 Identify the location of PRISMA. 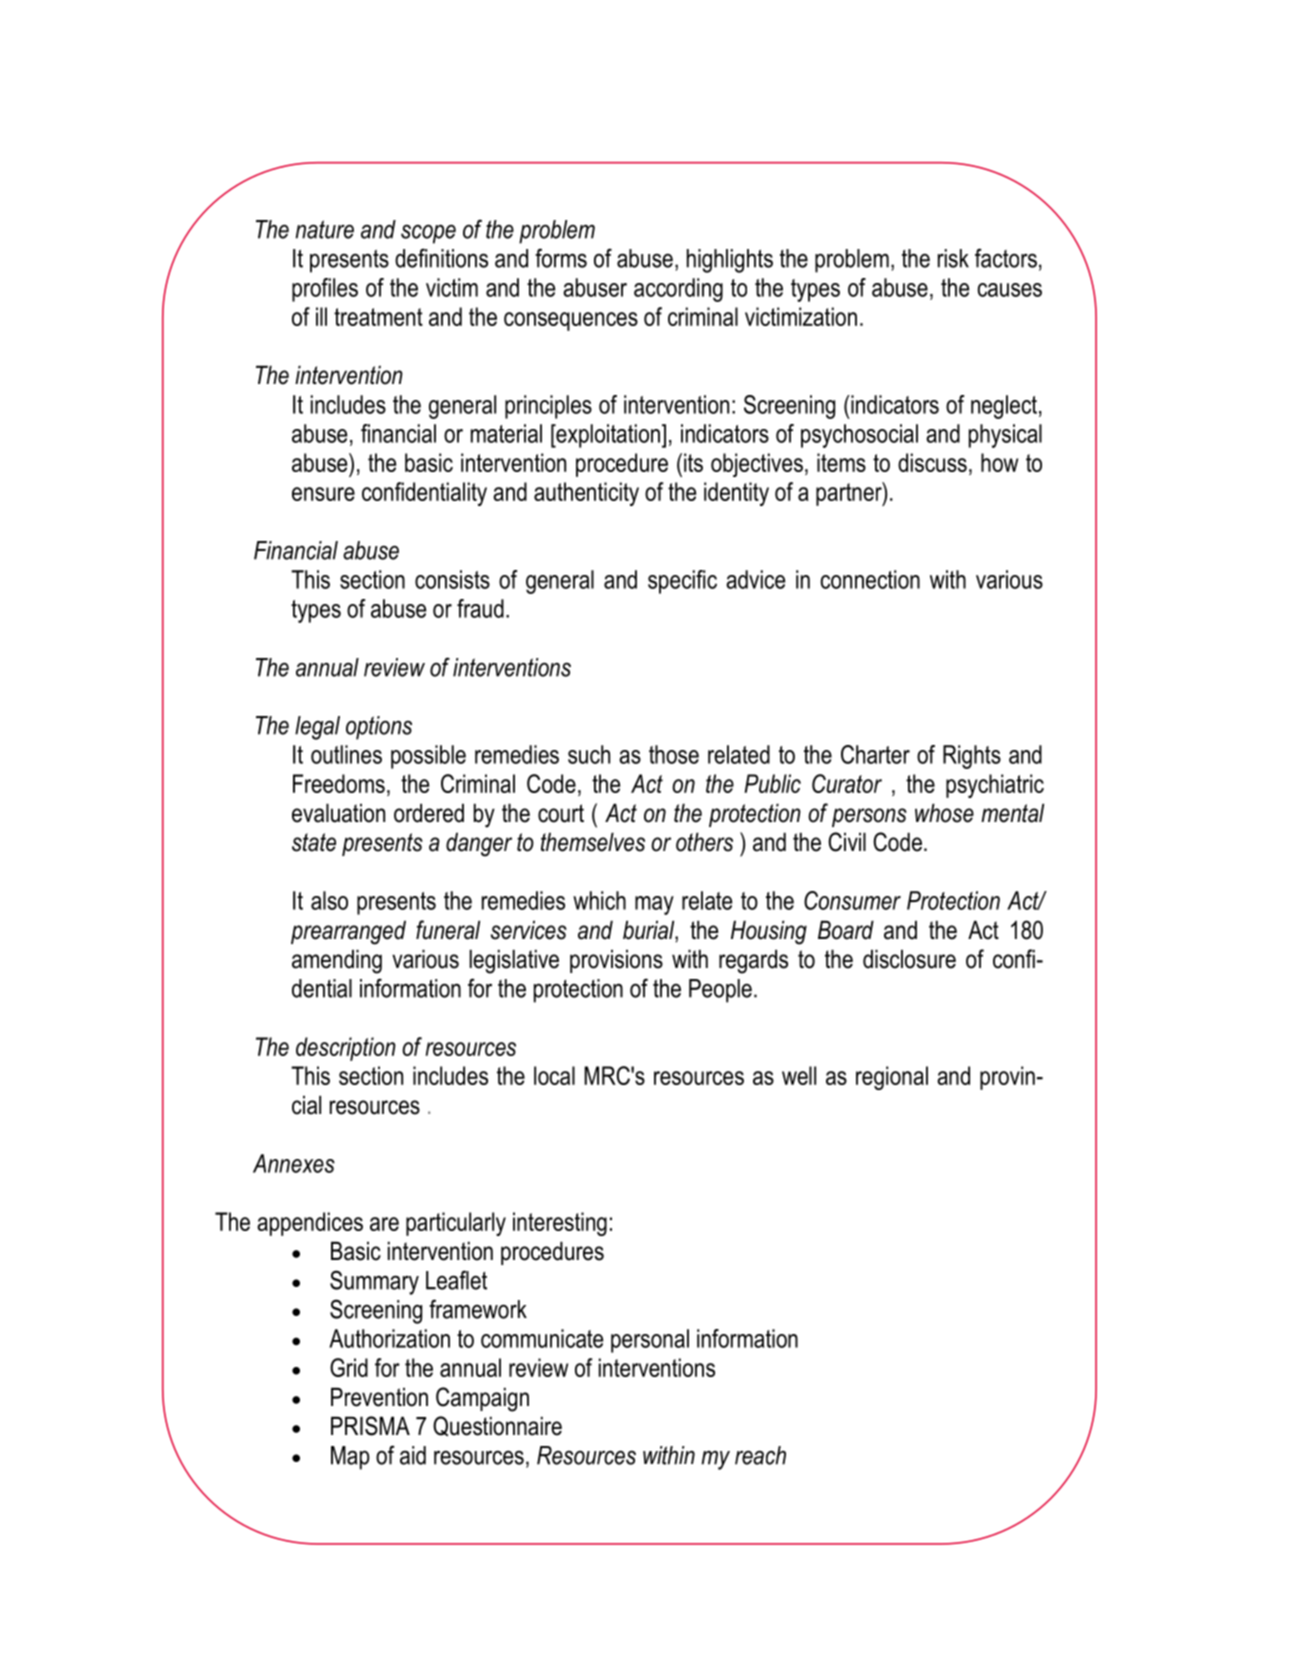
(370, 1426).
